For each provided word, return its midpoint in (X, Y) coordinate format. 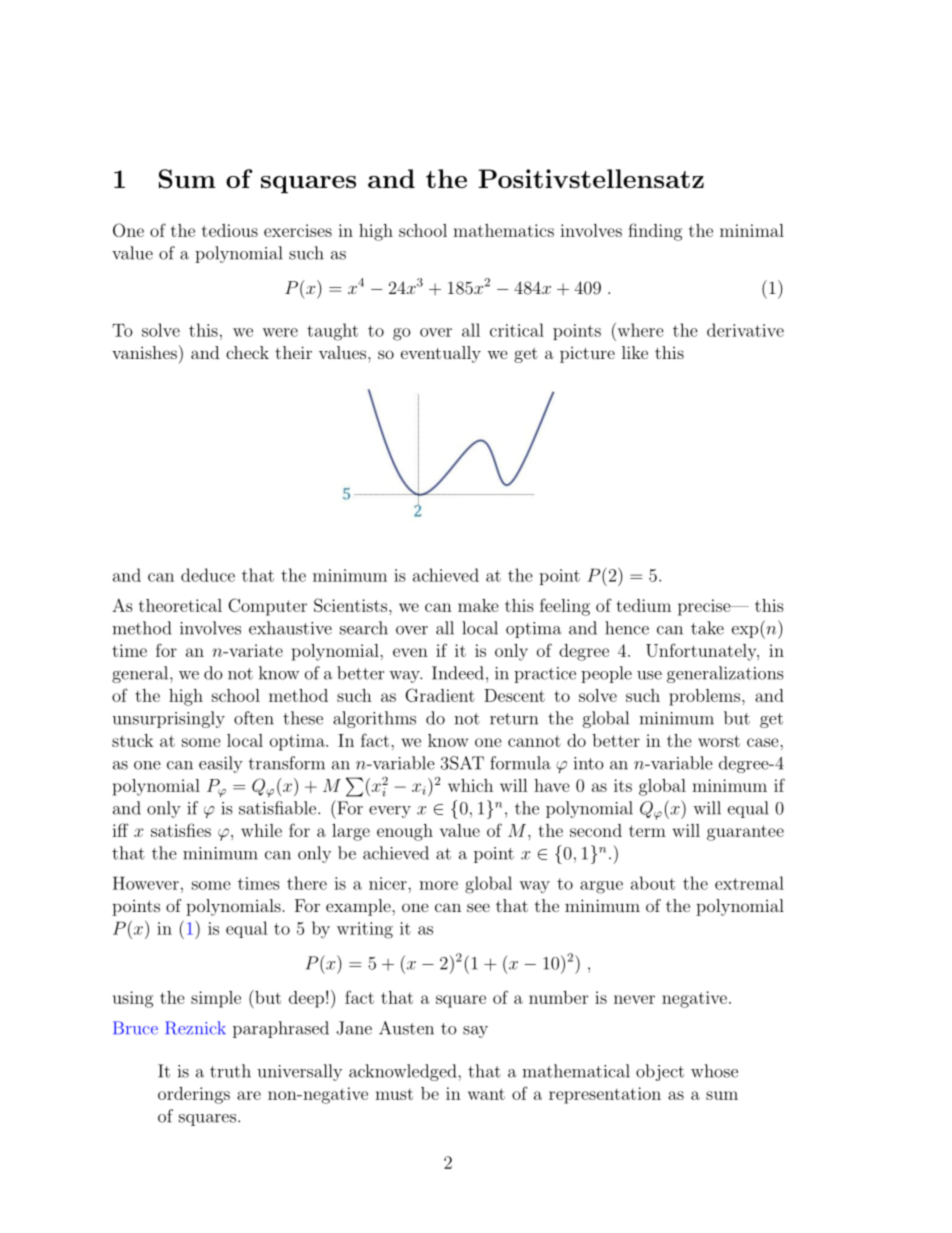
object (660, 1072)
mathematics (503, 230)
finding (655, 232)
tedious (230, 230)
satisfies (181, 830)
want (486, 1094)
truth (230, 1071)
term (647, 831)
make (478, 605)
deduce (208, 575)
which (470, 785)
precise (705, 607)
